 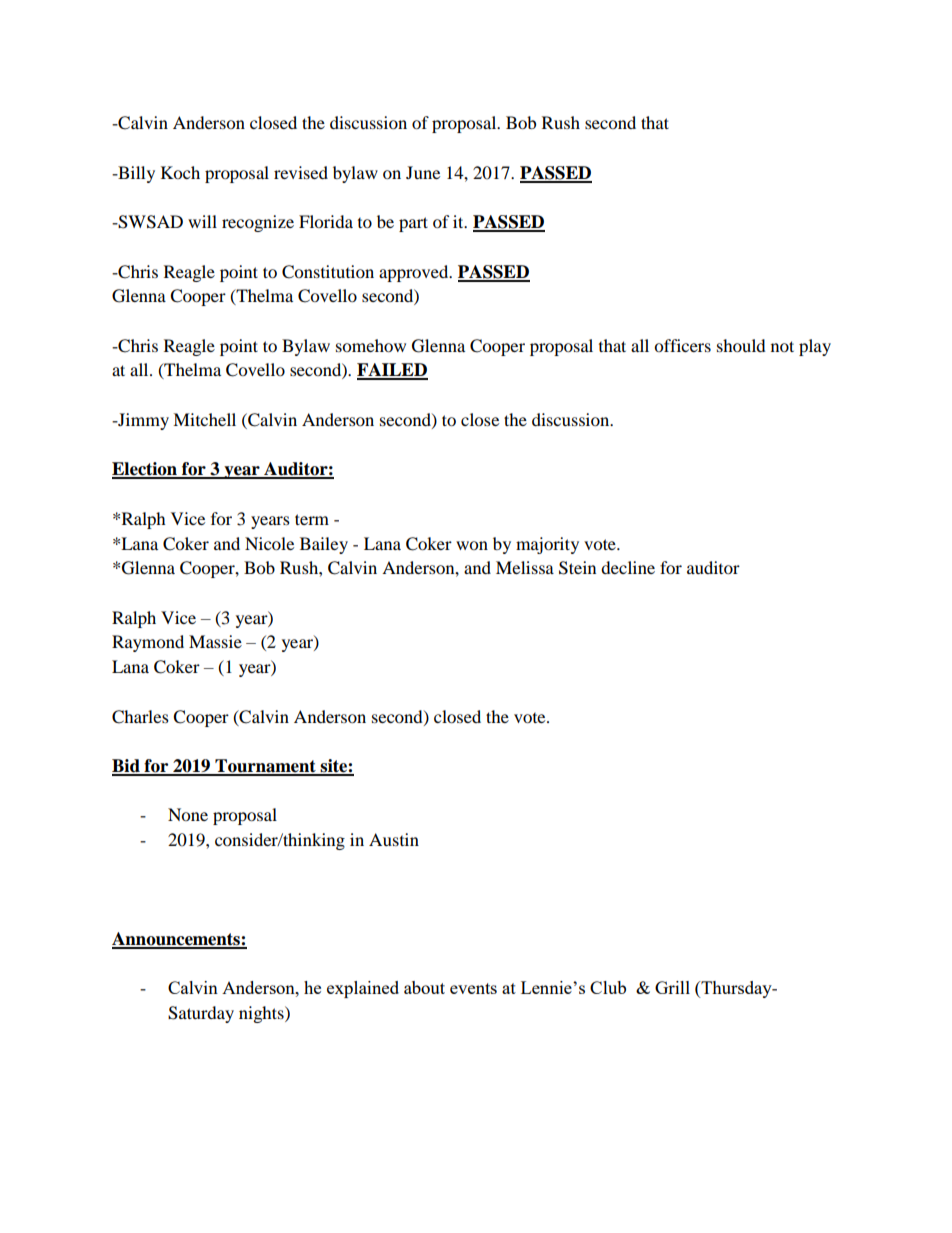 What do you see at coordinates (741, 345) in the image?
I see `should` at bounding box center [741, 345].
